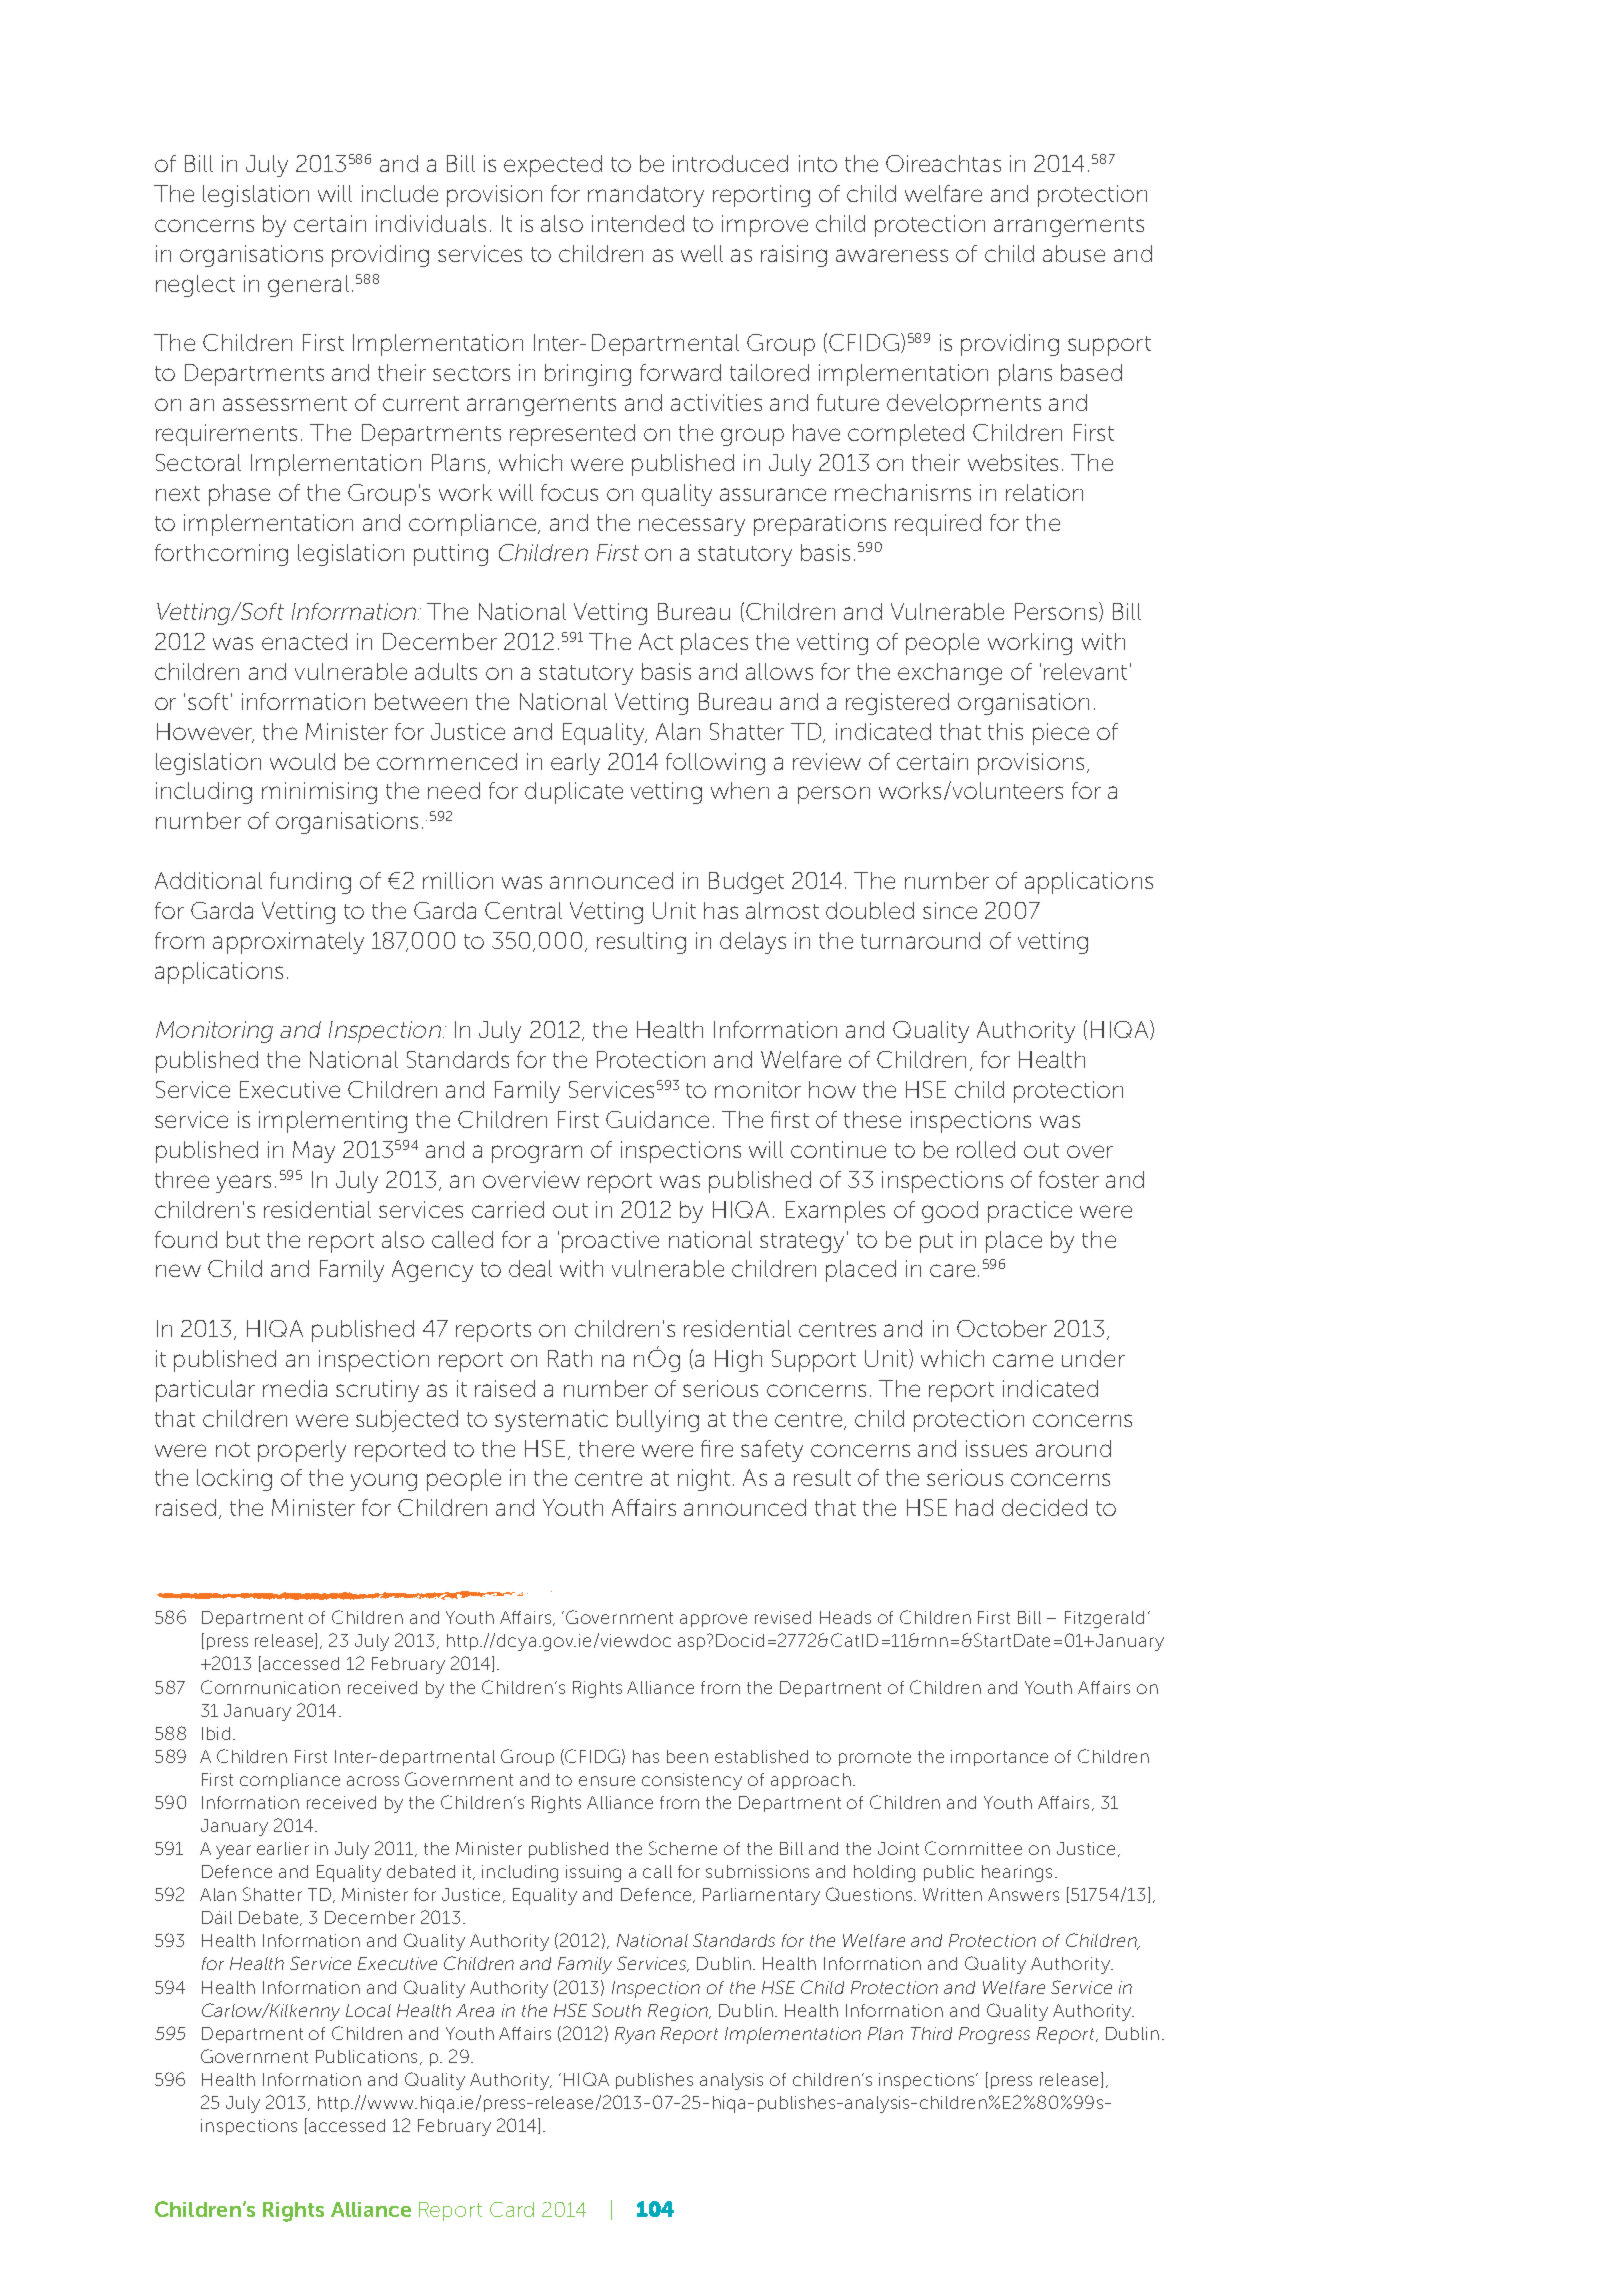 The width and height of the screenshot is (1616, 2286). I want to click on duplicate, so click(574, 793).
